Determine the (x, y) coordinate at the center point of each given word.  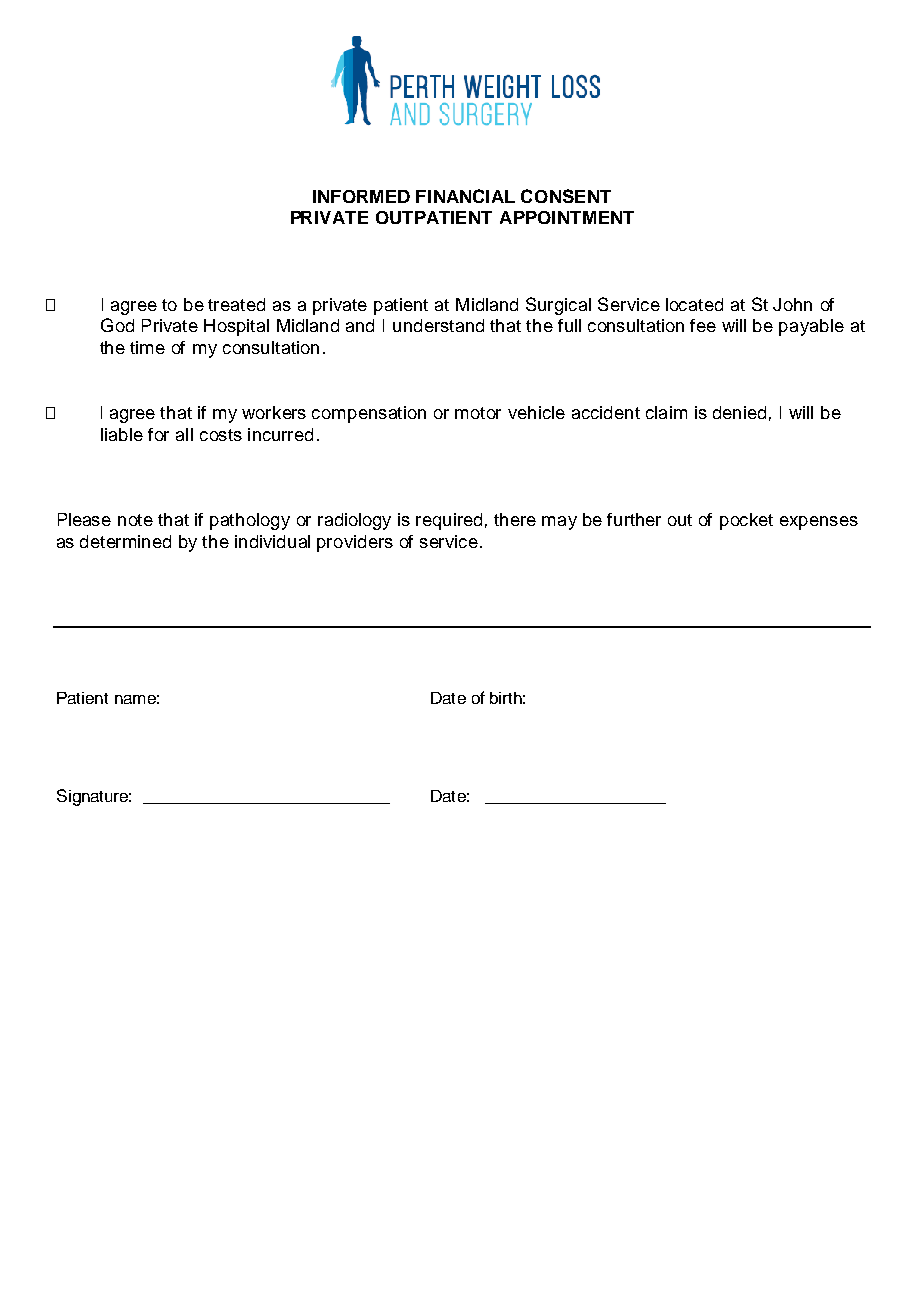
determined (125, 541)
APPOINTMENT (567, 217)
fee (703, 325)
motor (478, 413)
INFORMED (361, 196)
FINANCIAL (465, 196)
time (147, 347)
